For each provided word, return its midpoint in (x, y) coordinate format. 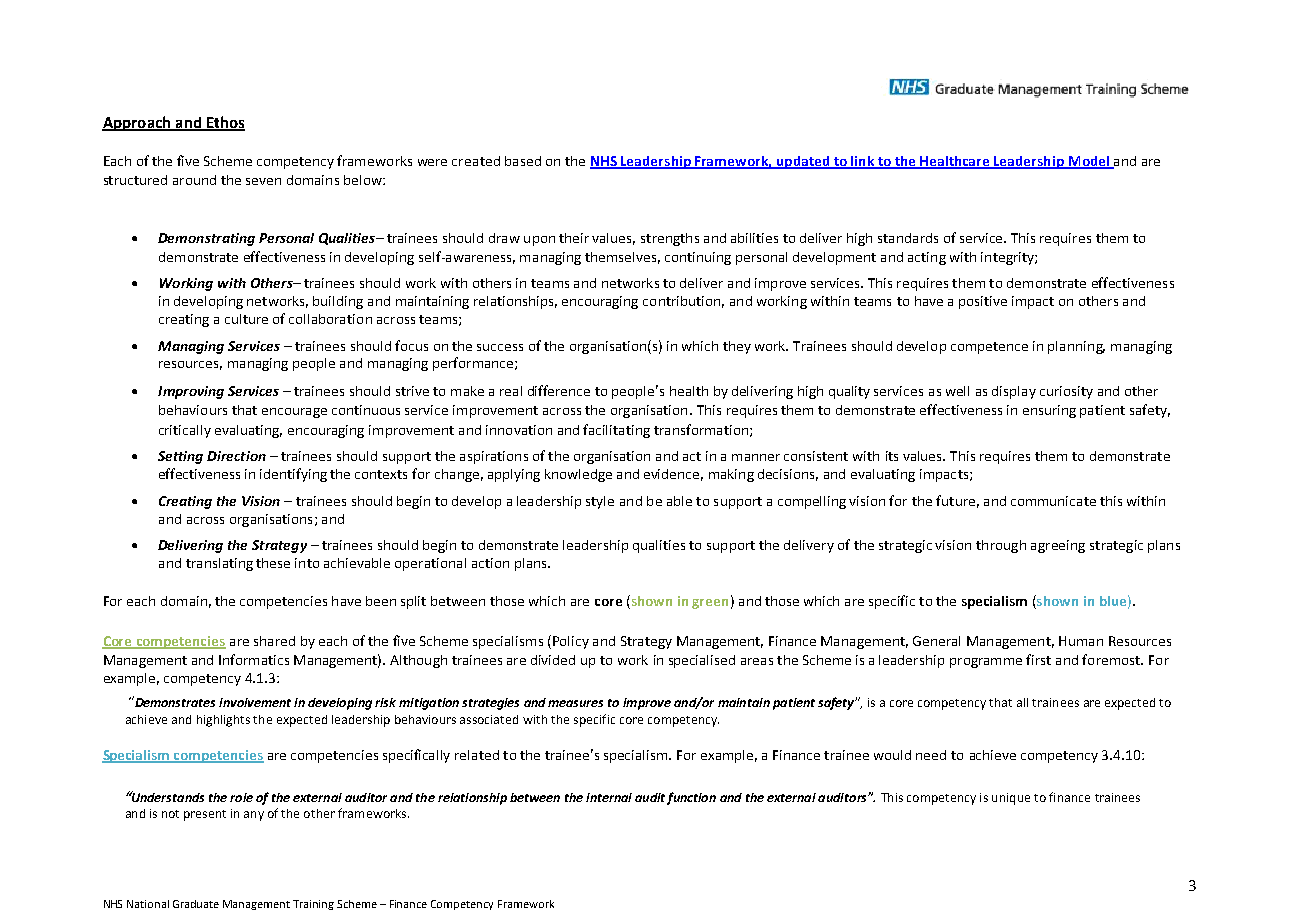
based (523, 161)
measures (575, 703)
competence (989, 348)
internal (609, 797)
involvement (255, 702)
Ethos (224, 123)
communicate (1053, 501)
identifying (293, 475)
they (737, 347)
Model (1089, 162)
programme (986, 663)
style (600, 502)
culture (246, 319)
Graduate (196, 904)
